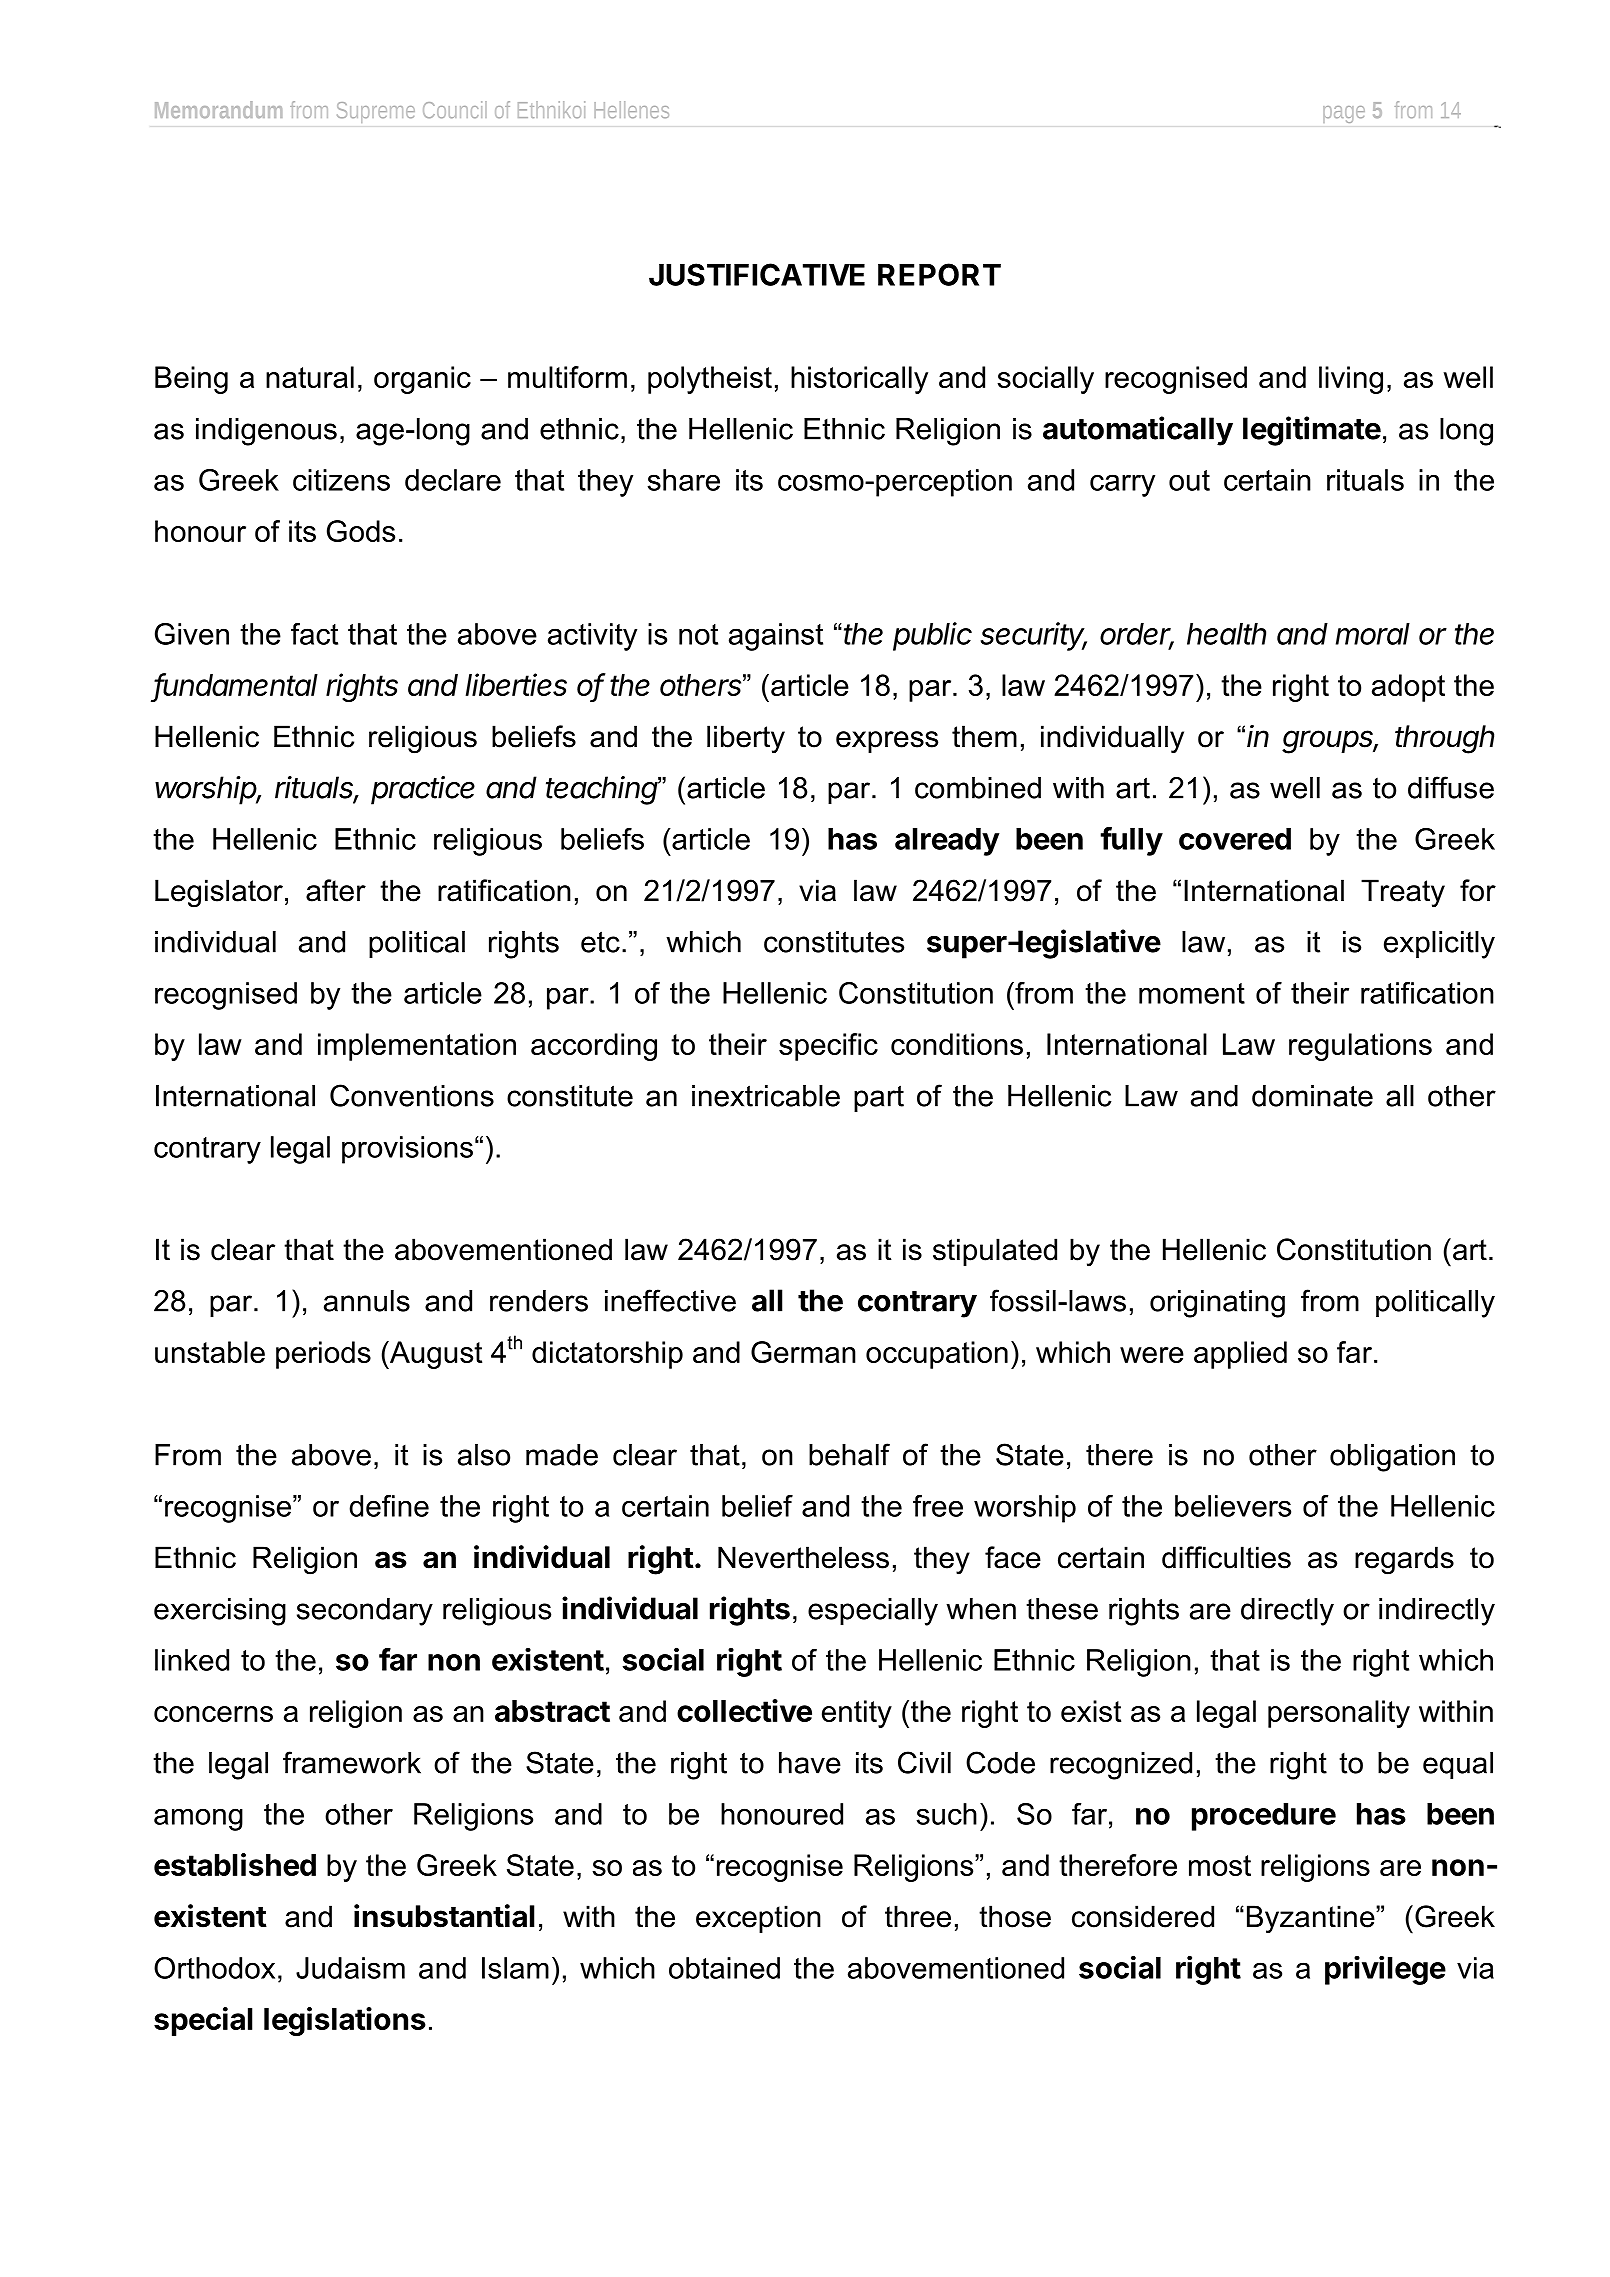 Image resolution: width=1610 pixels, height=2277 pixels. I want to click on Council, so click(455, 109).
